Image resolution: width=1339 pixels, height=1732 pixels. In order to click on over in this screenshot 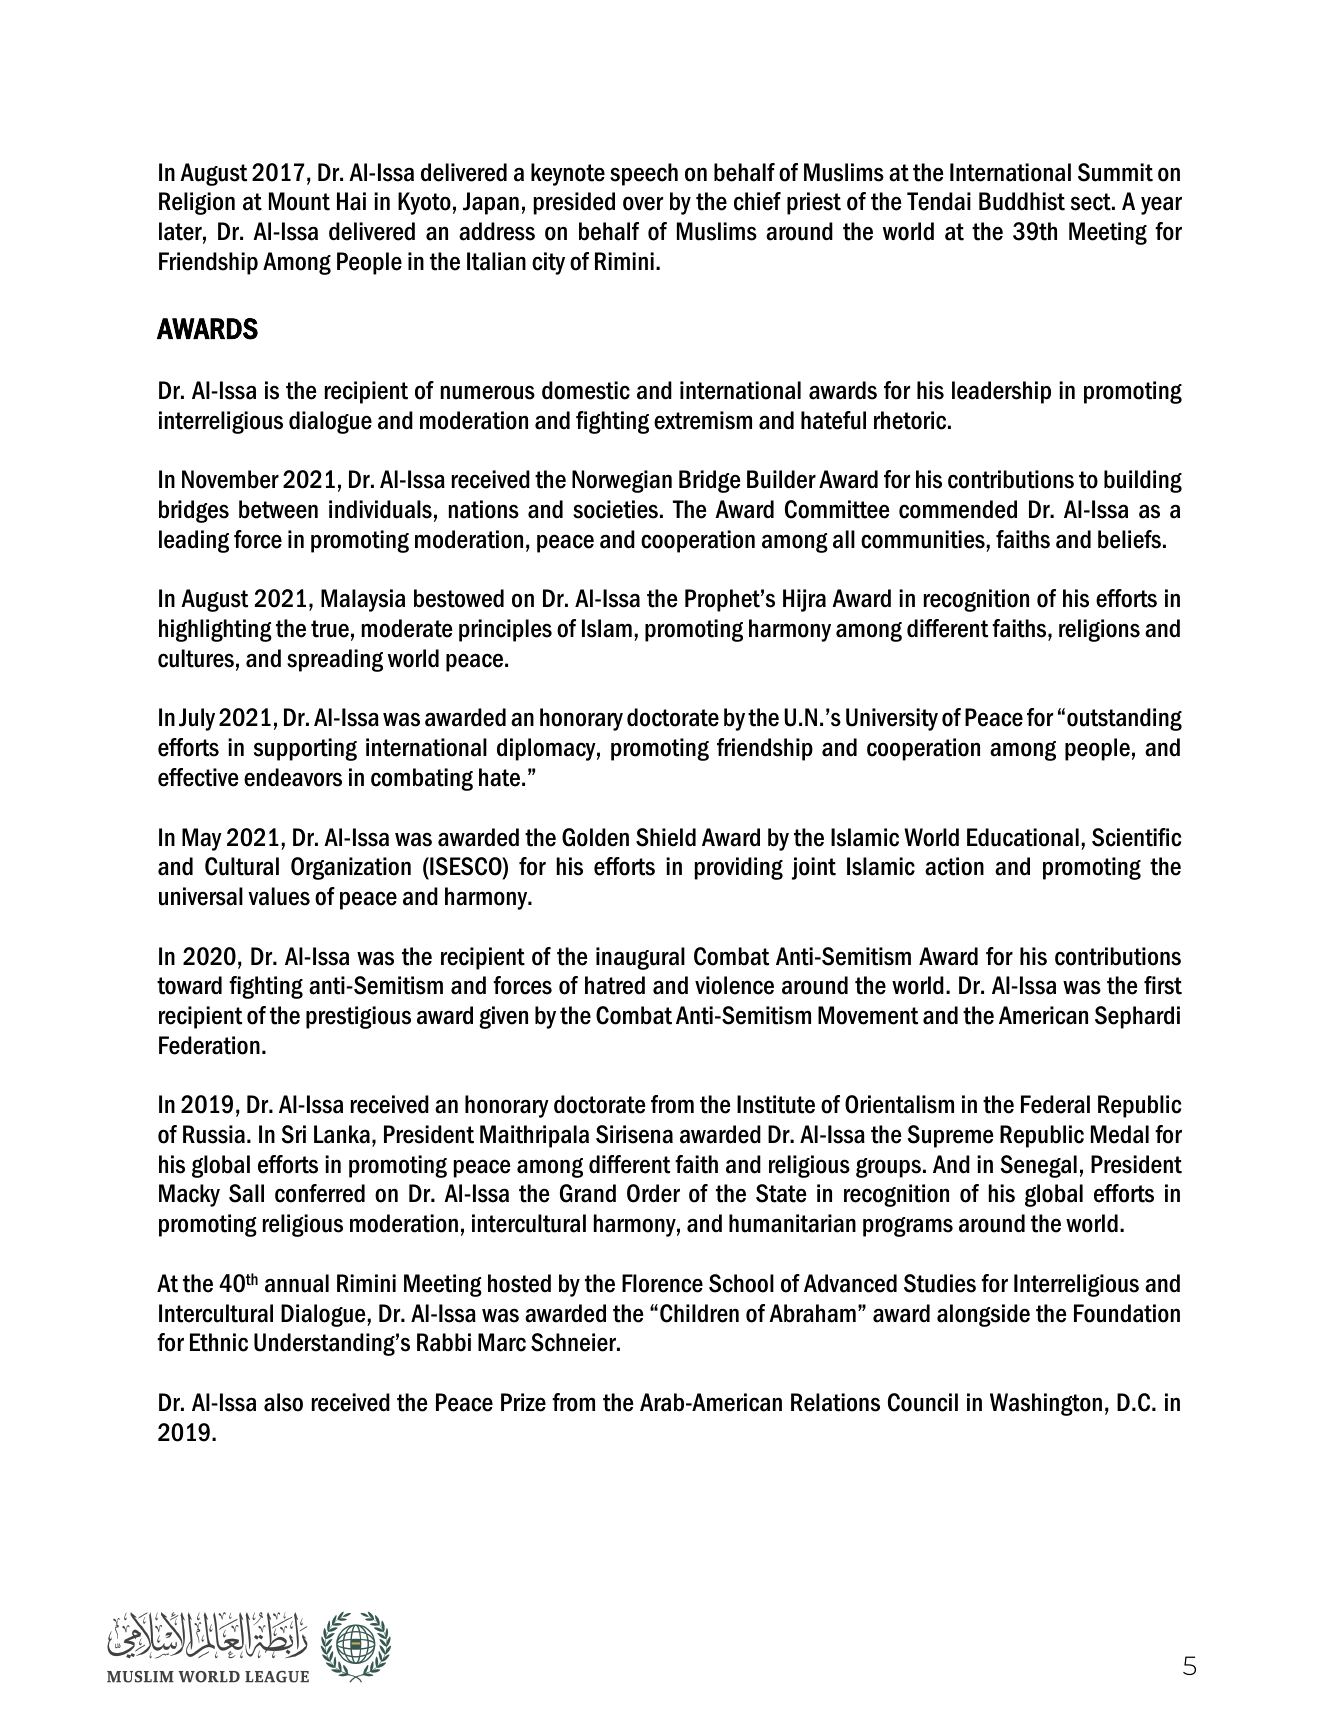, I will do `click(643, 203)`.
